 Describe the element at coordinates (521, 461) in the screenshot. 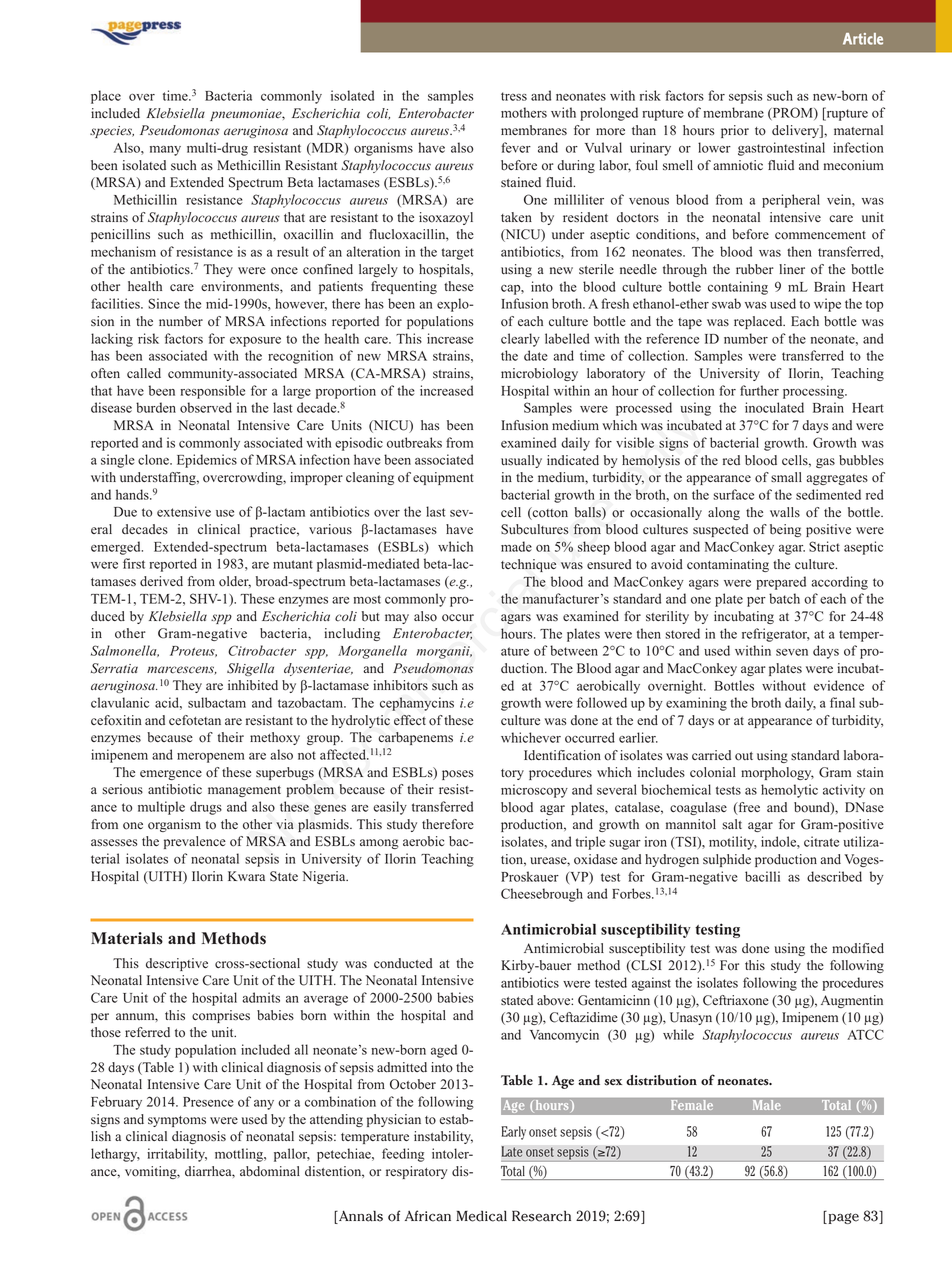

I see `usually` at that location.
